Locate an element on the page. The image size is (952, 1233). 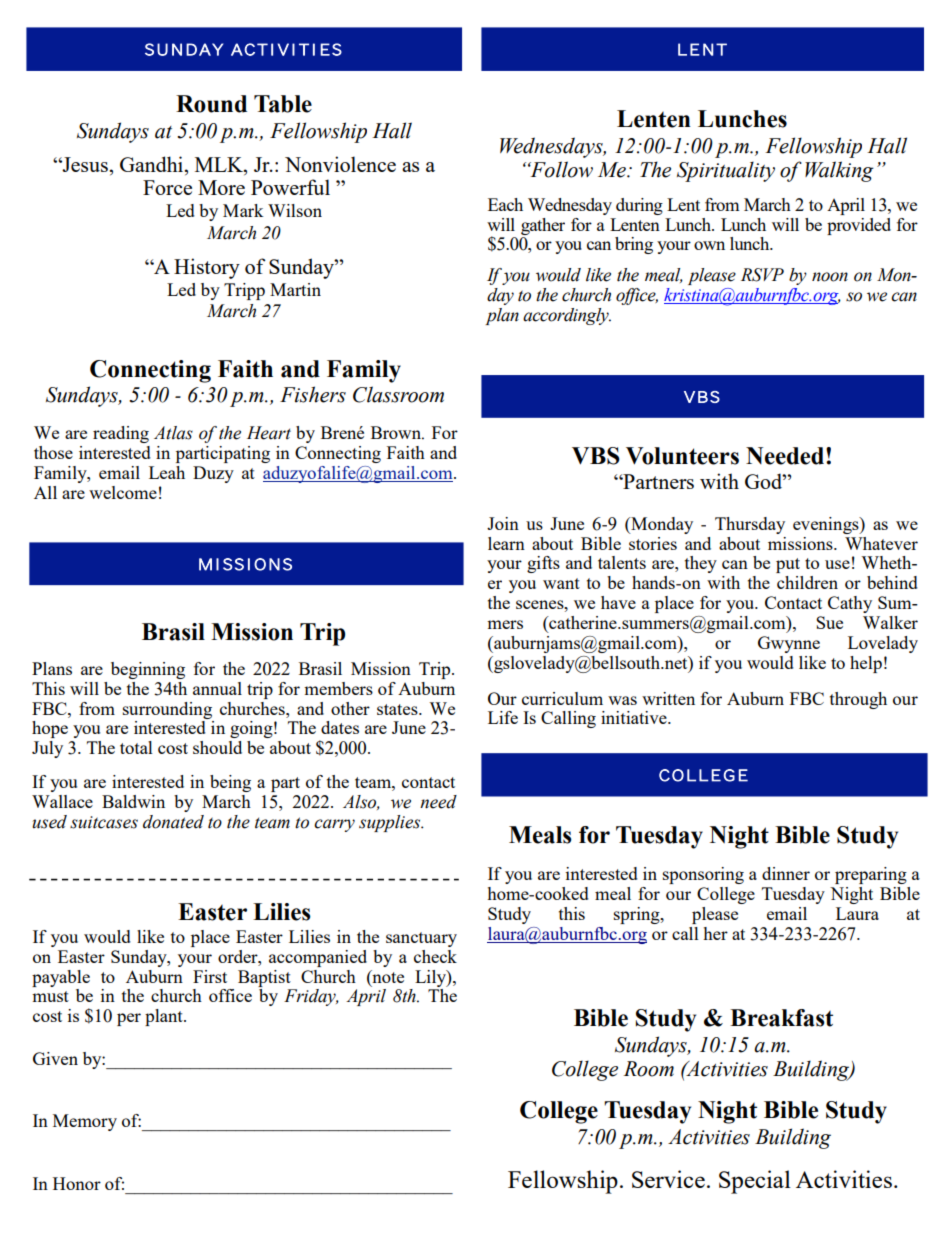
Each is located at coordinates (505, 204).
